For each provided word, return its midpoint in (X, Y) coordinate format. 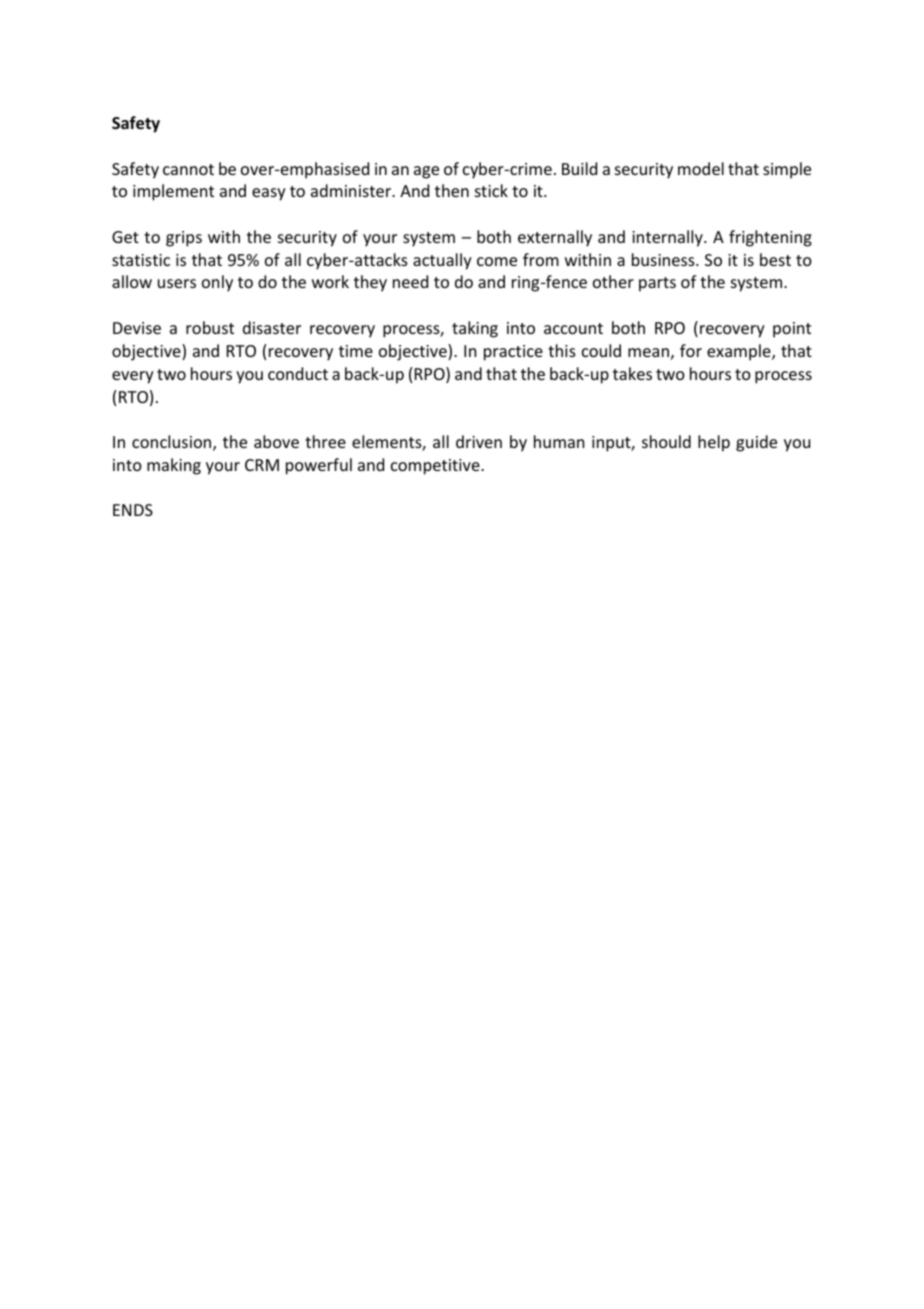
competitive (436, 467)
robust (210, 327)
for (691, 350)
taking (475, 329)
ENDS (133, 510)
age (426, 172)
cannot (188, 169)
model (701, 168)
